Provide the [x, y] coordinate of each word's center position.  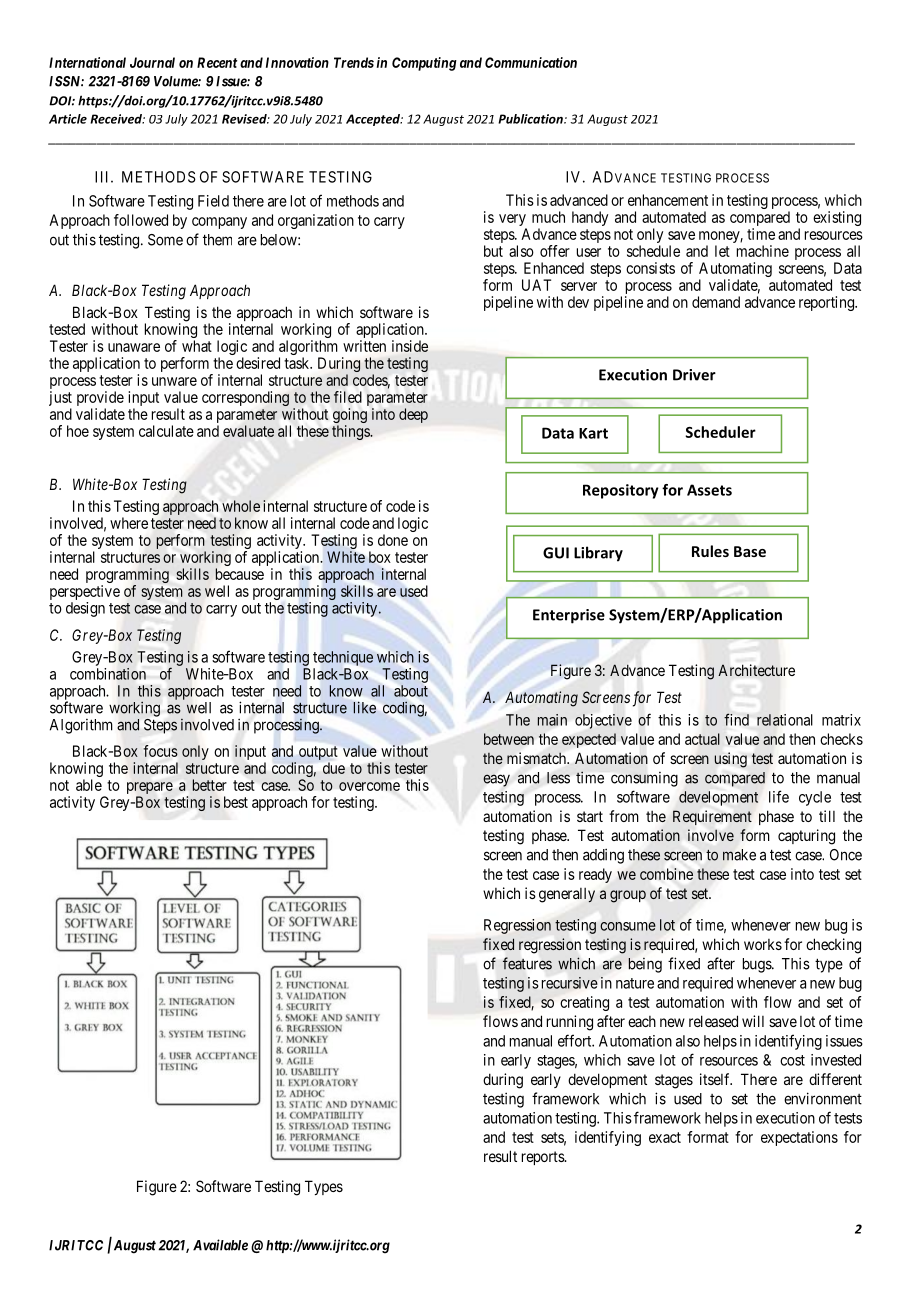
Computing [424, 64]
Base [750, 551]
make [739, 855]
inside [410, 346]
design [85, 609]
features [527, 963]
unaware [134, 347]
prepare [150, 789]
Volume [176, 81]
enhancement [668, 200]
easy [496, 780]
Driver [694, 375]
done [393, 540]
